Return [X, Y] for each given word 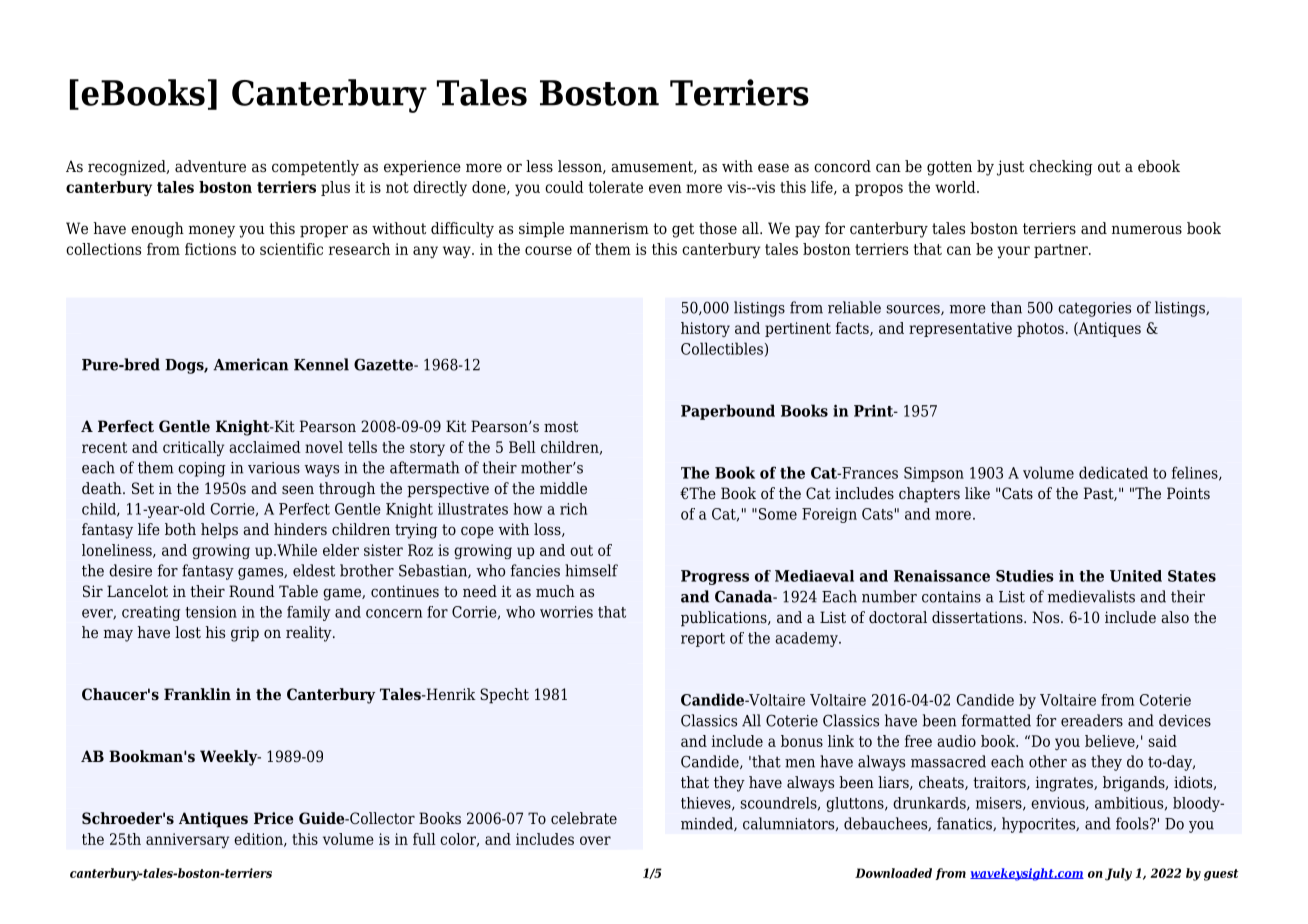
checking [1061, 168]
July [1118, 874]
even [665, 188]
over [595, 840]
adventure [210, 166]
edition [259, 840]
